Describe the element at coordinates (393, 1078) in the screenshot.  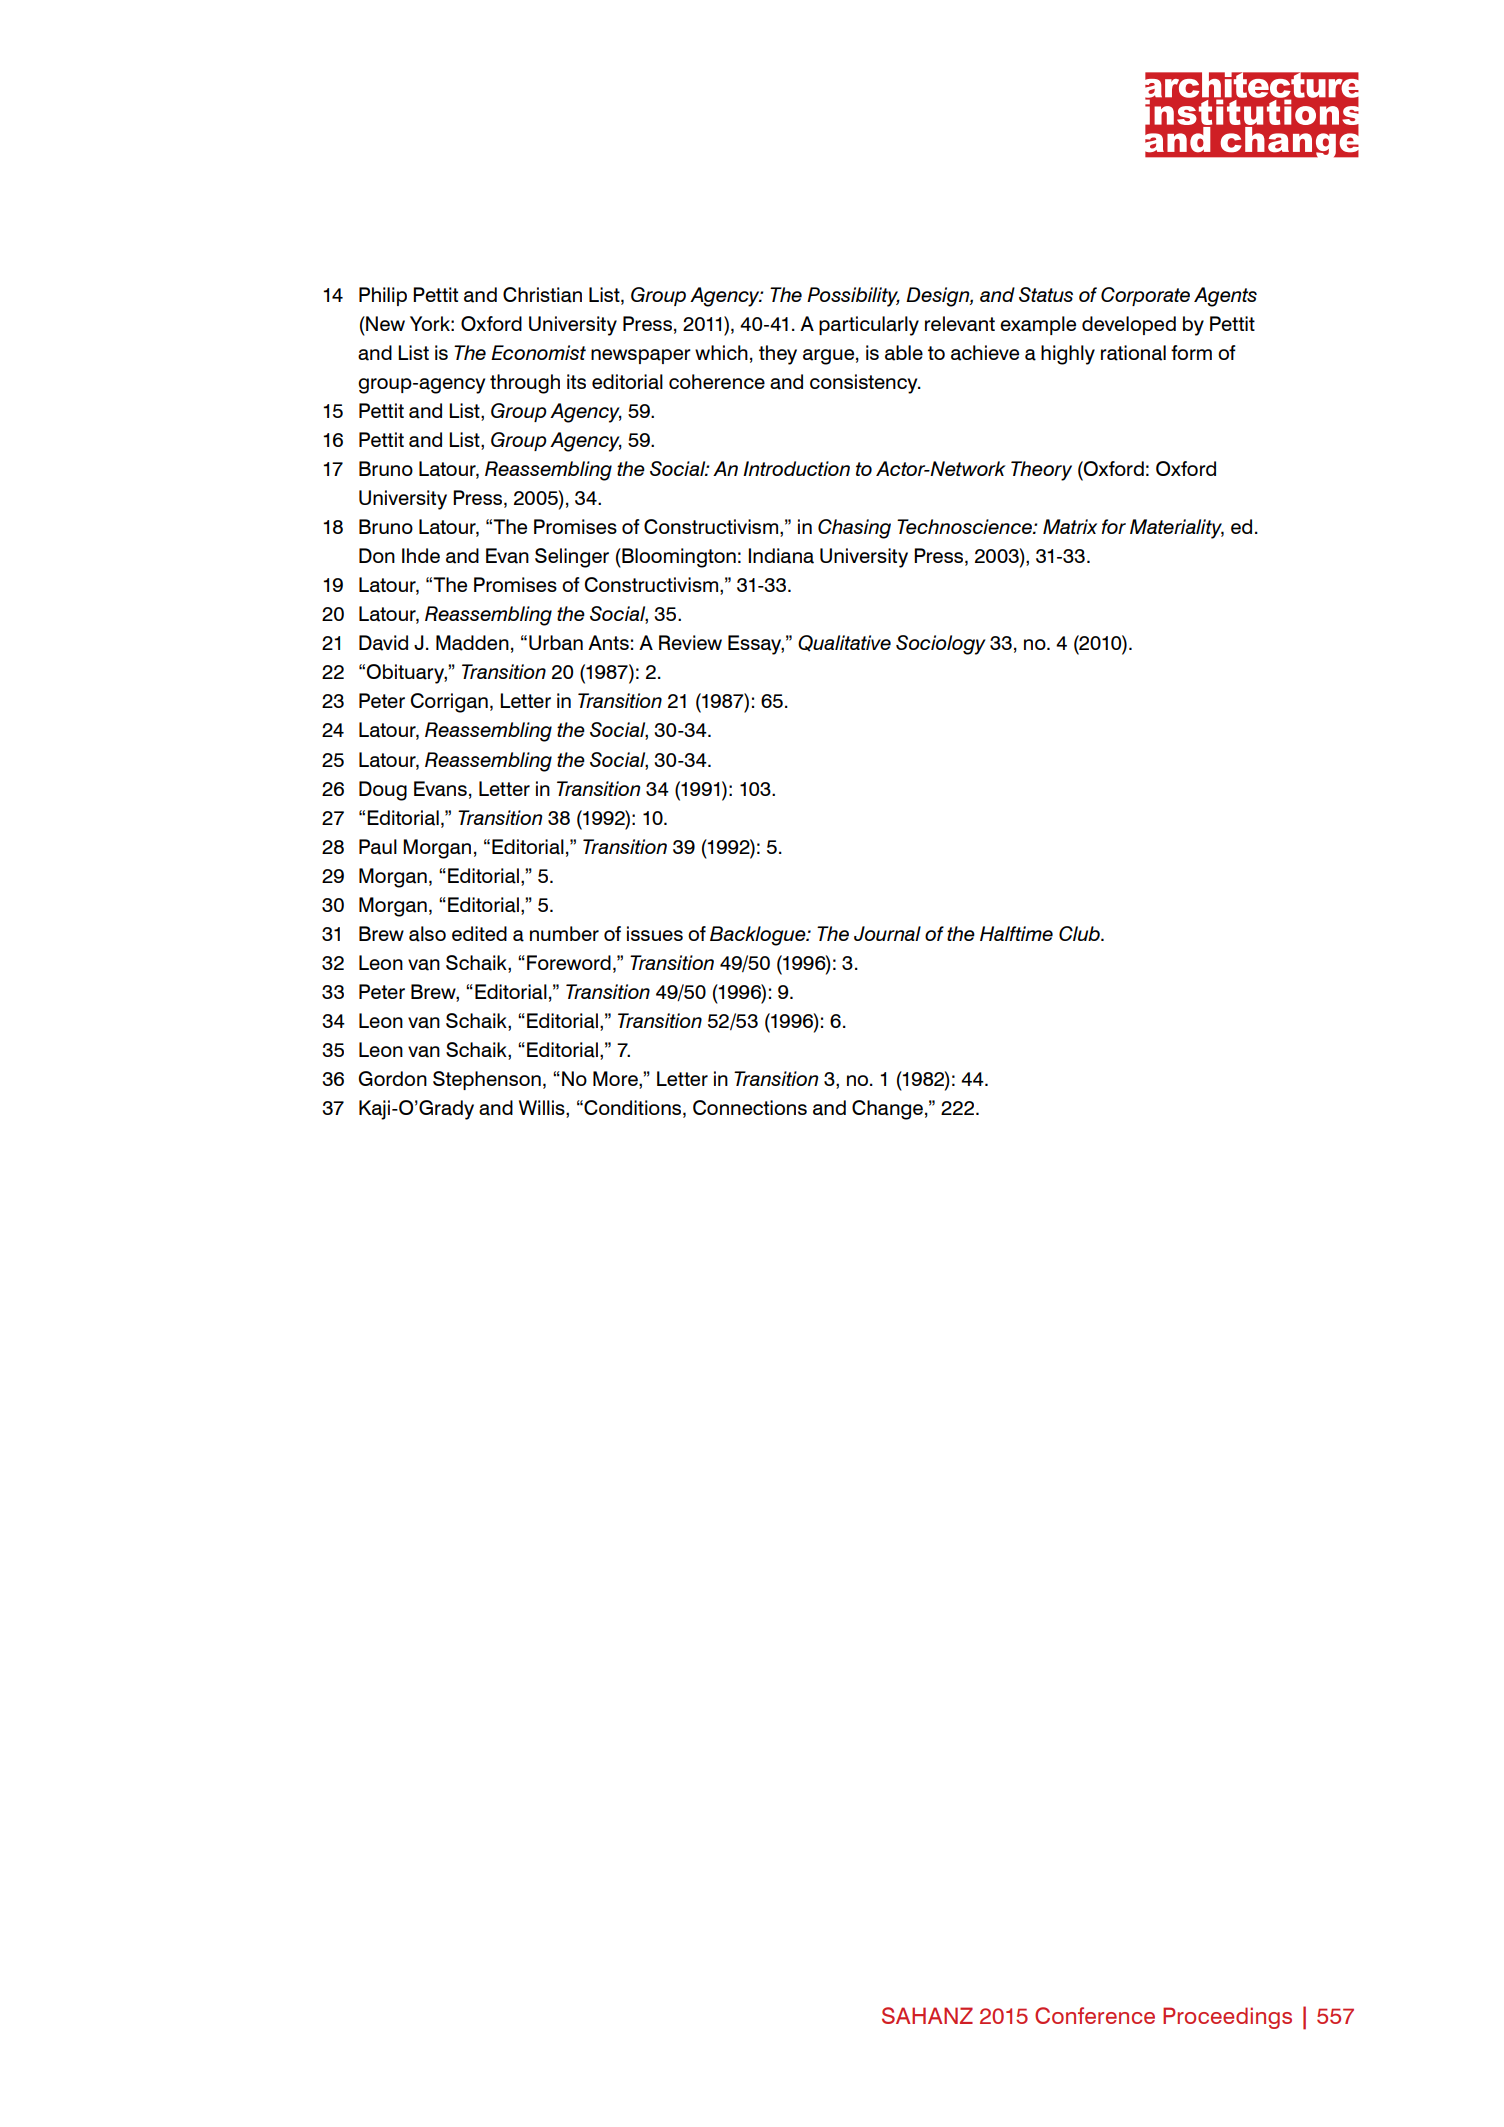
I see `Gordon` at that location.
